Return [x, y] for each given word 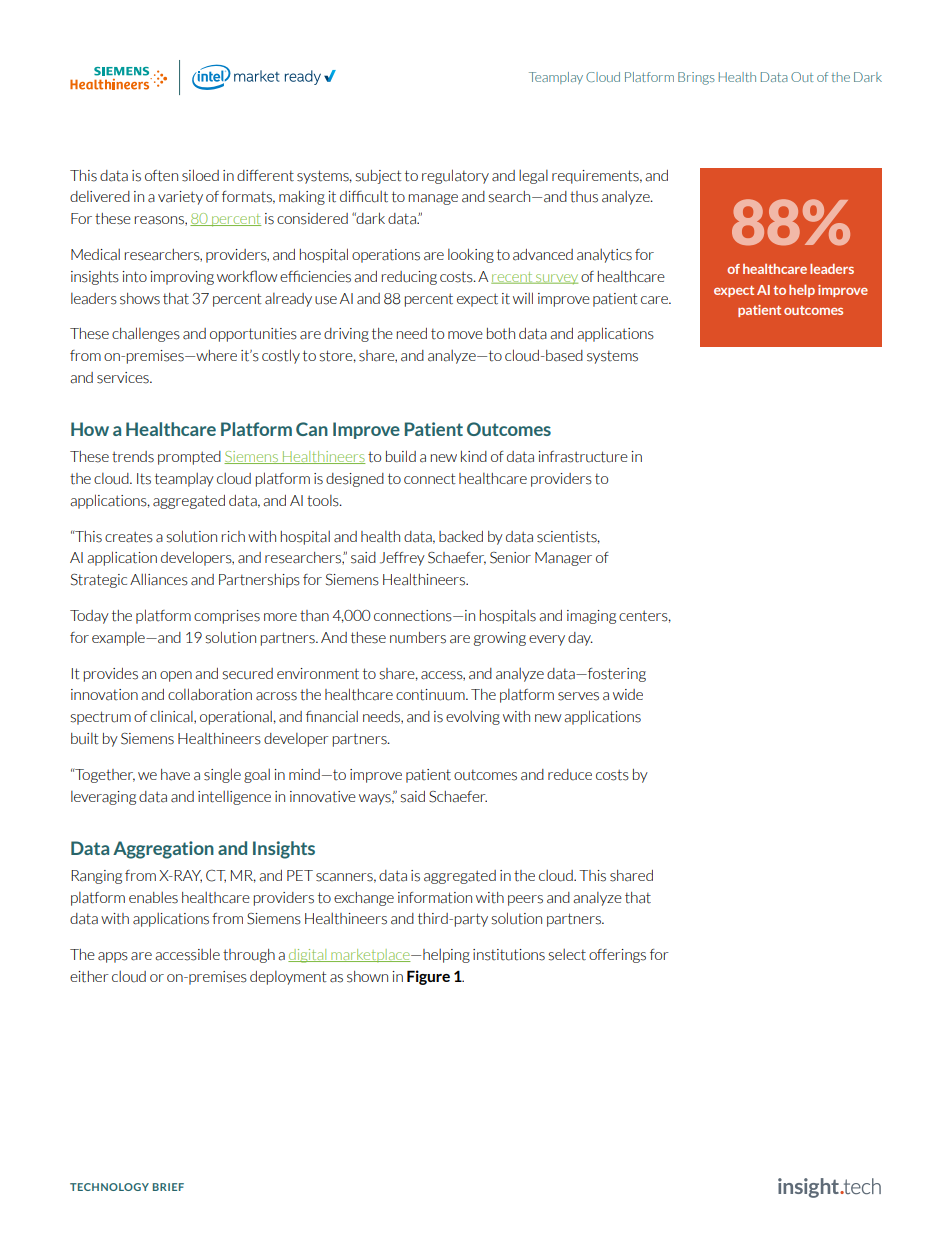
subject [378, 177]
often [161, 176]
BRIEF [168, 1187]
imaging [591, 617]
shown [367, 977]
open [176, 676]
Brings [696, 78]
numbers [418, 638]
